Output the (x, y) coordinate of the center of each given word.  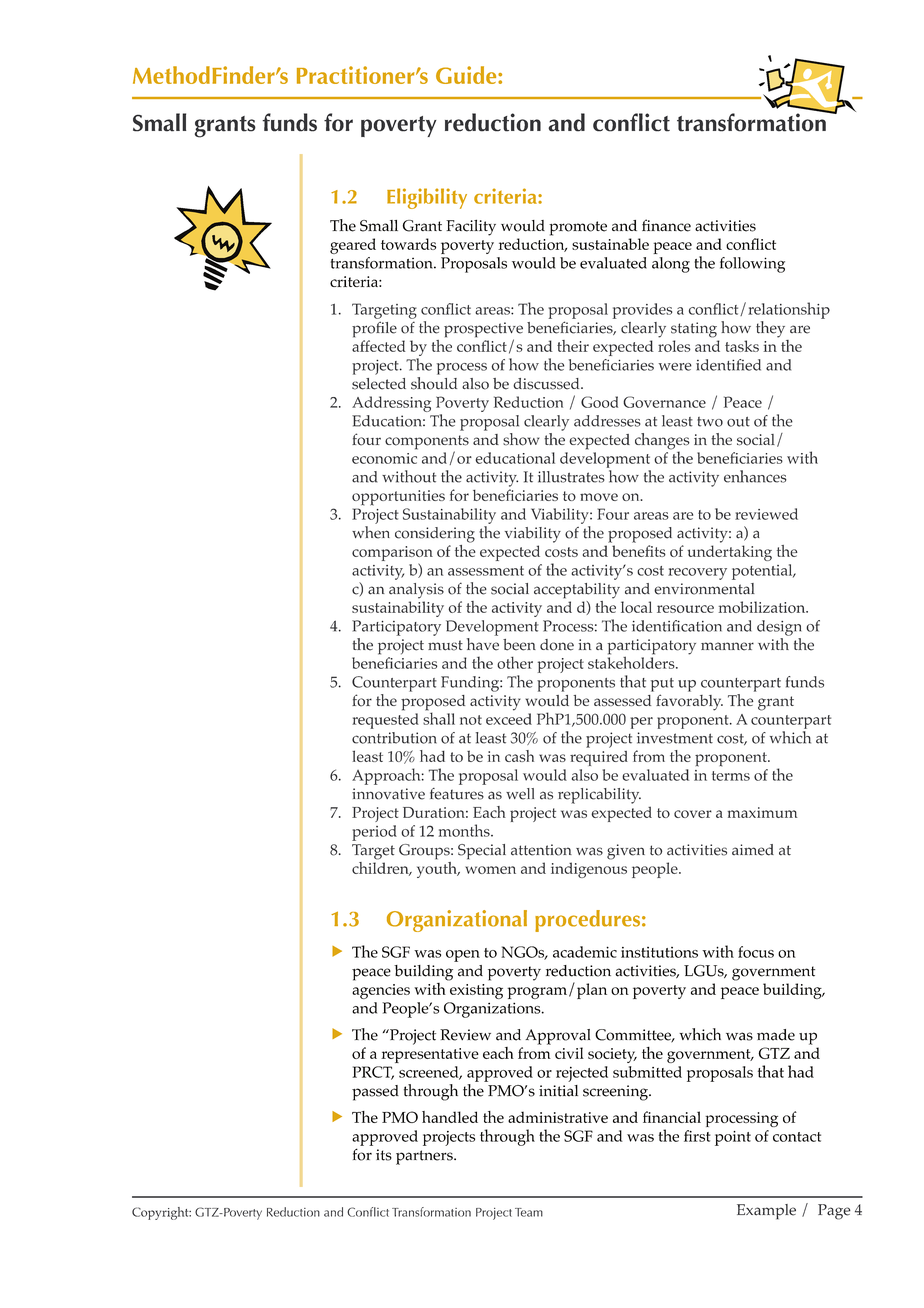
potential (763, 572)
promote (578, 228)
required (599, 758)
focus (756, 952)
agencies (381, 991)
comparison (392, 555)
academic (585, 952)
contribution (394, 738)
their (573, 346)
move (599, 497)
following (752, 265)
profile (374, 329)
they (770, 329)
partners (425, 1157)
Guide (467, 75)
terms (731, 776)
